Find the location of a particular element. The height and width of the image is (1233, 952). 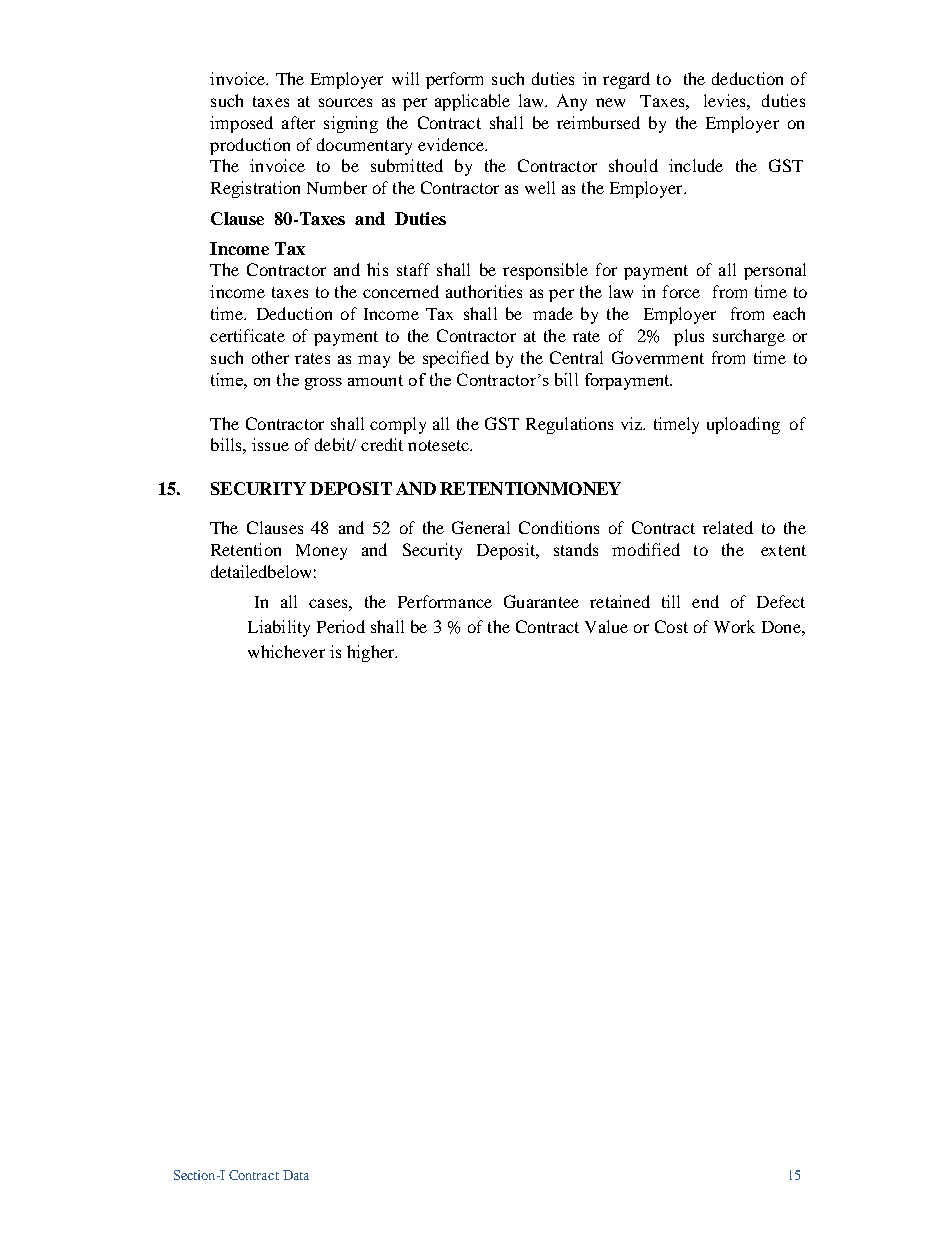

include is located at coordinates (696, 165).
